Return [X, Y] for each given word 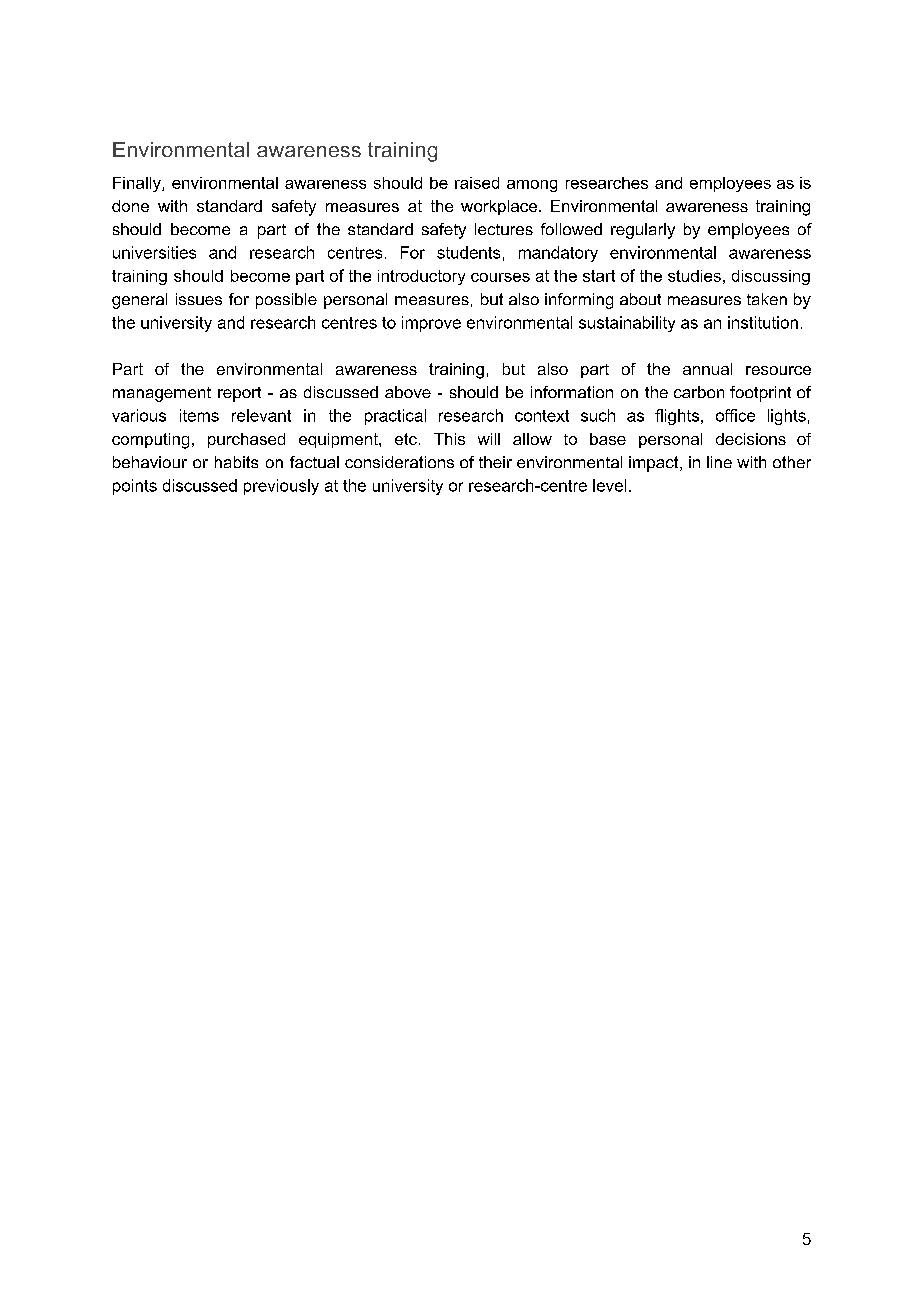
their [495, 462]
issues [199, 299]
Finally [138, 184]
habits [236, 462]
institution [763, 322]
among [532, 186]
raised [477, 183]
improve [431, 324]
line [719, 462]
